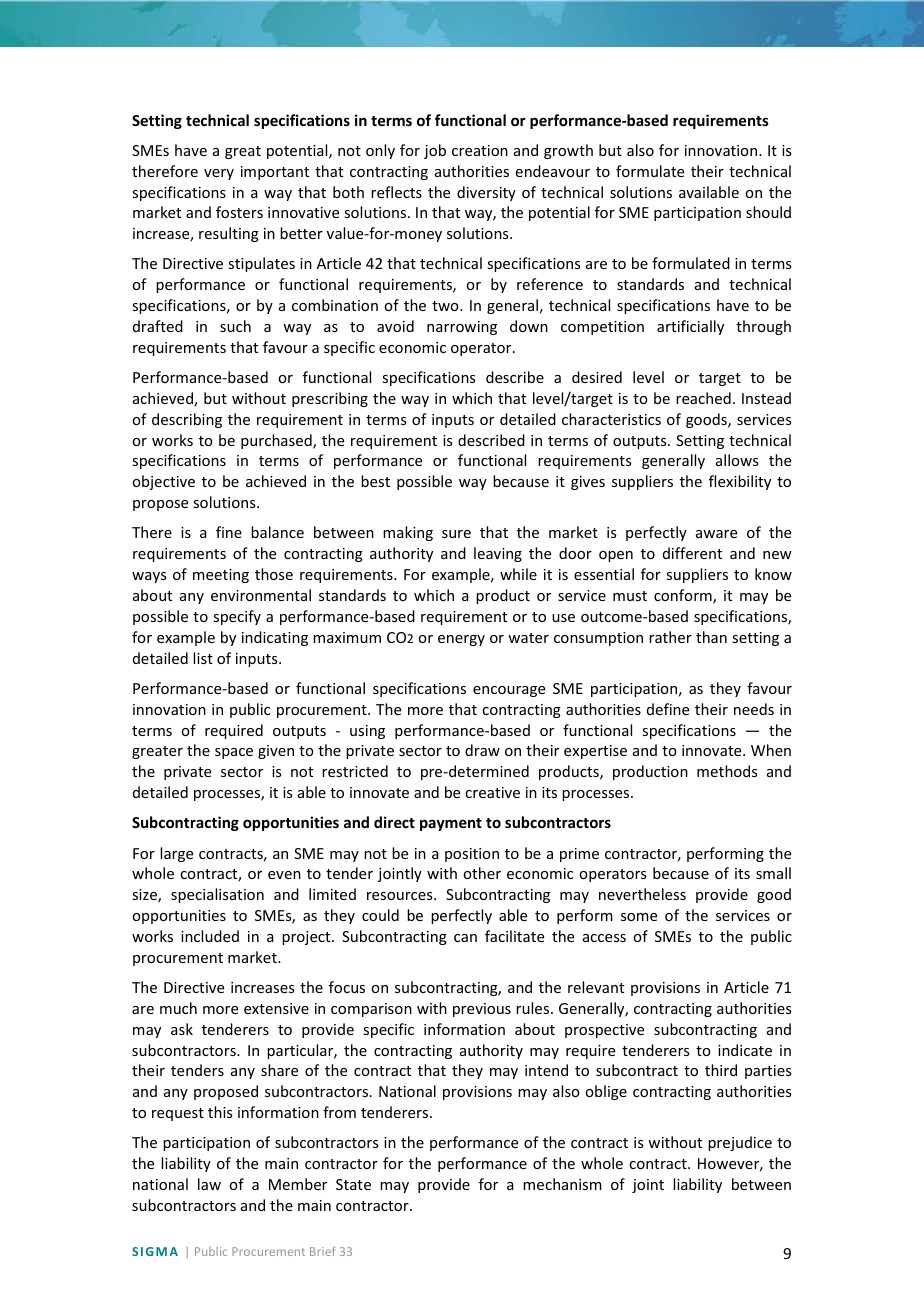 The image size is (924, 1308). Describe the element at coordinates (219, 174) in the page. I see `very` at that location.
